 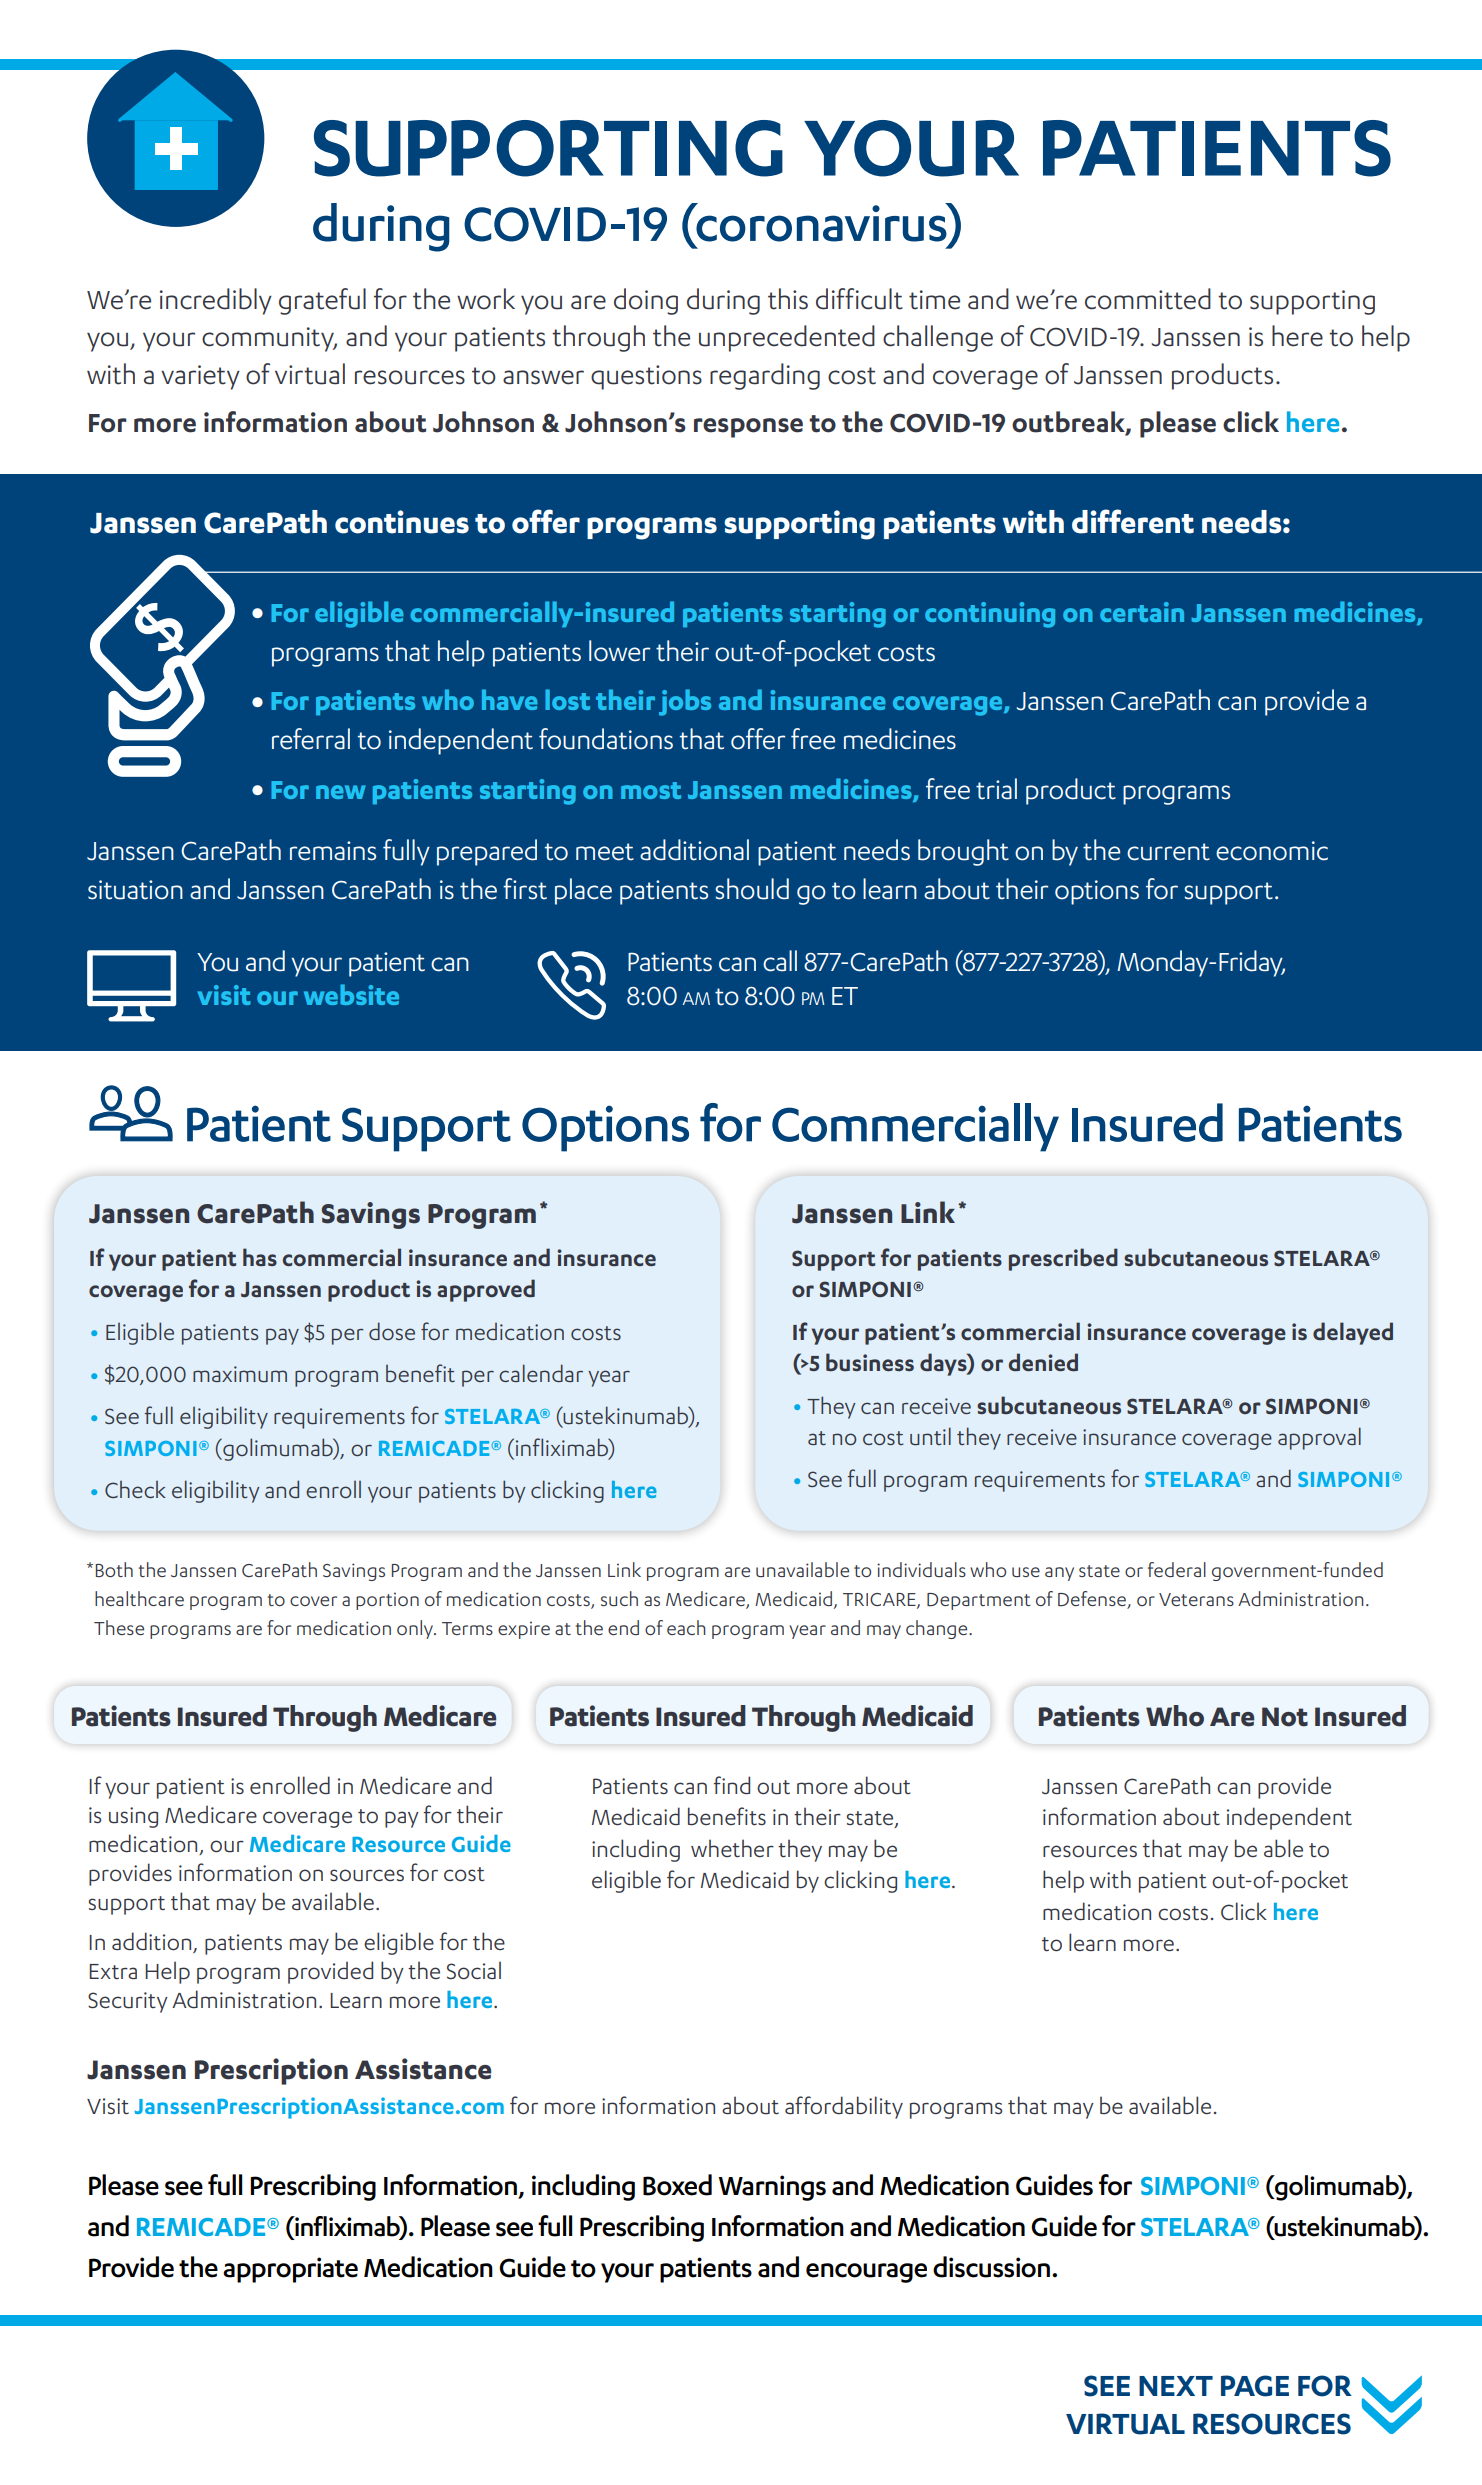 I want to click on incredibly, so click(x=216, y=301).
